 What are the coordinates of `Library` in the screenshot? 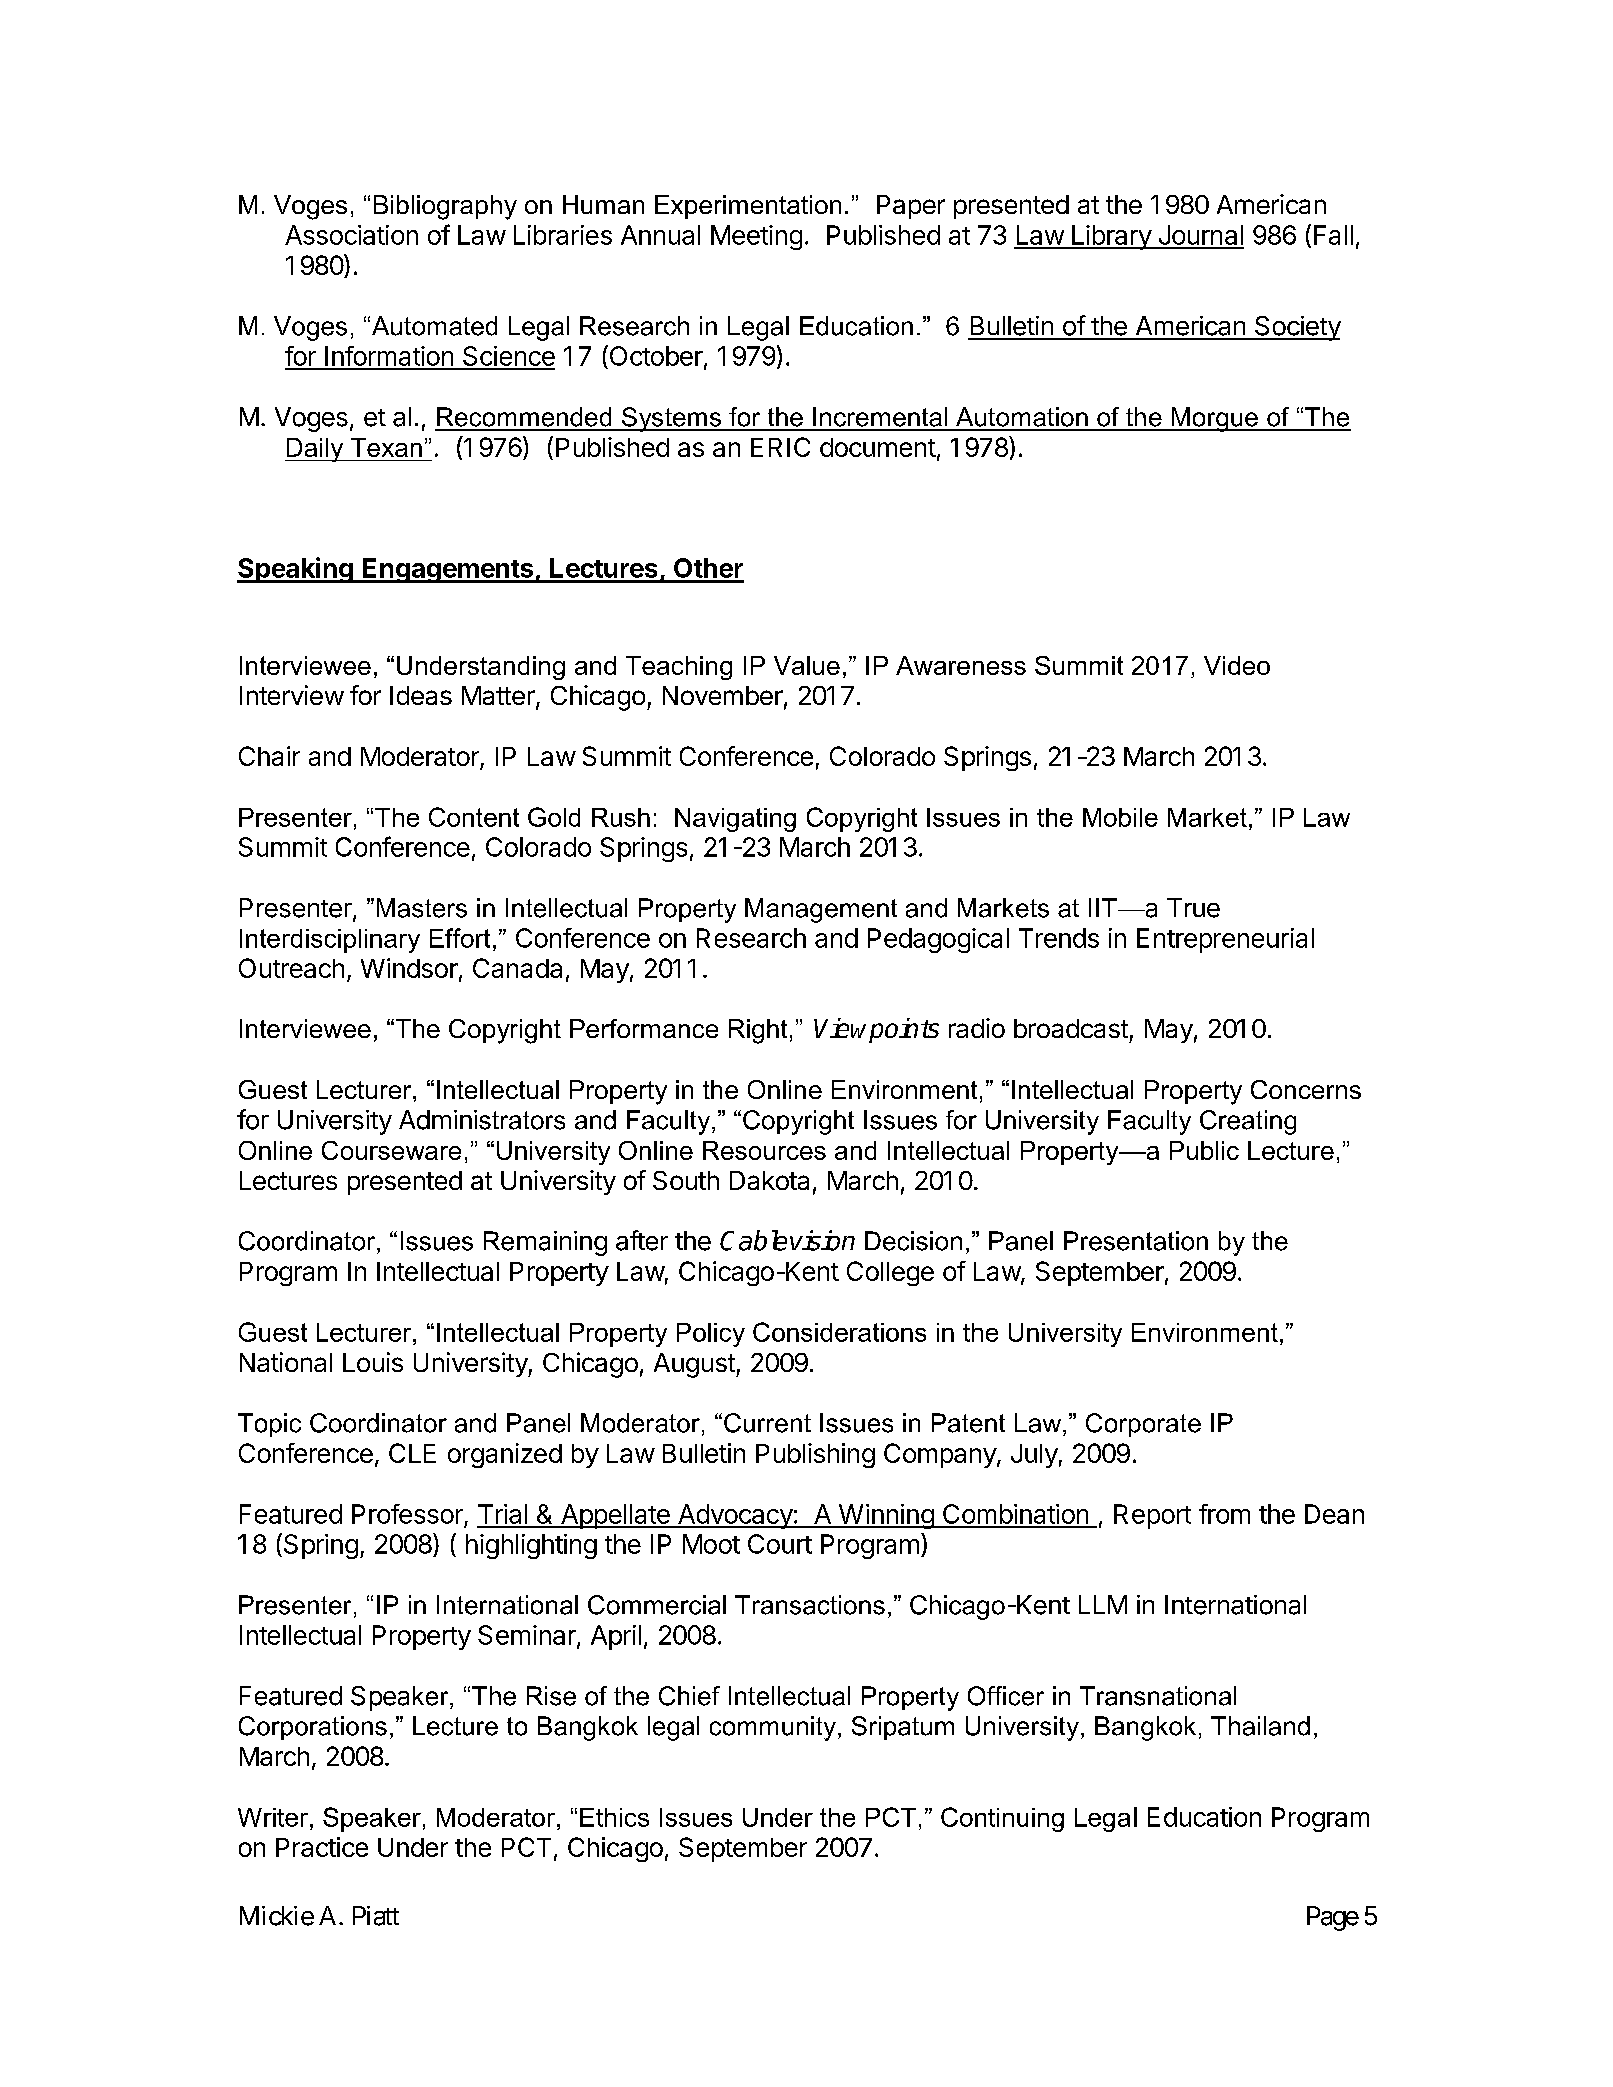 It's located at (1111, 237).
